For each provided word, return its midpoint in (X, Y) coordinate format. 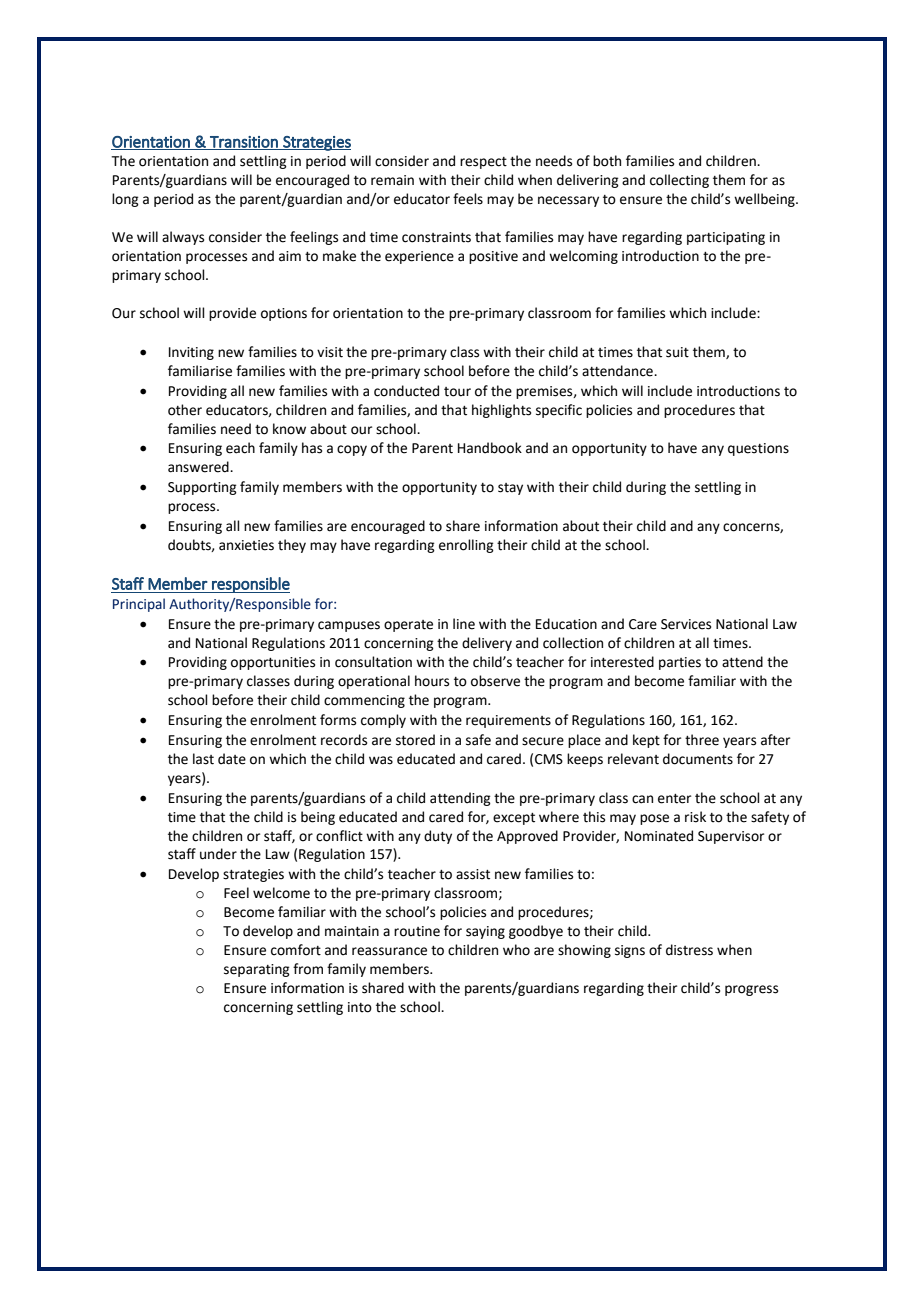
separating (257, 970)
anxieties (246, 545)
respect (483, 163)
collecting (679, 181)
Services (686, 624)
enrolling (466, 546)
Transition (244, 143)
